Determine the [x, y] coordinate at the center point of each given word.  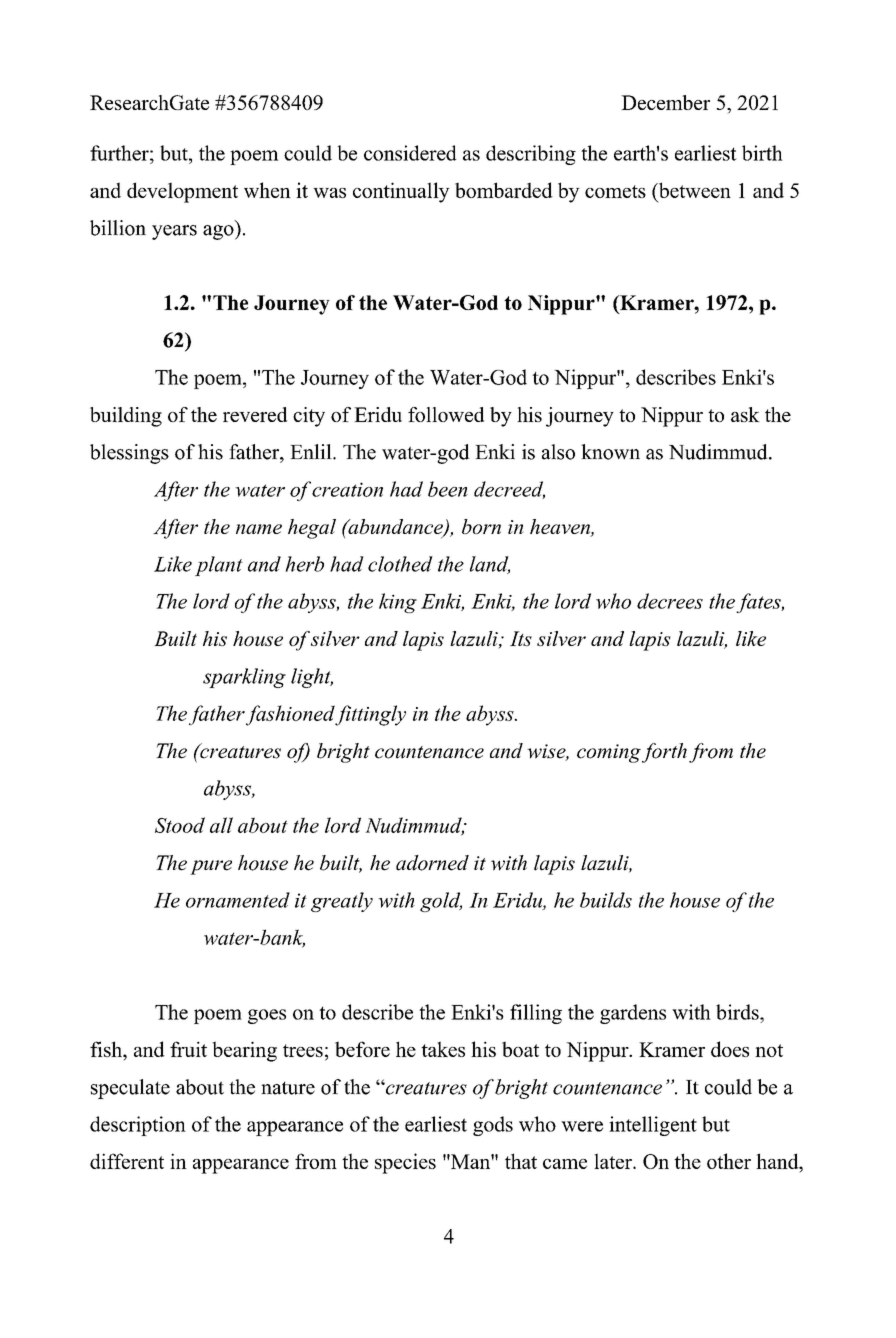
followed [446, 414]
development [182, 192]
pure [211, 867]
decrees [670, 601]
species [405, 1163]
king [398, 603]
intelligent [653, 1126]
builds [606, 900]
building [126, 417]
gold [441, 902]
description [138, 1126]
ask [745, 414]
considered [410, 153]
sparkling [244, 678]
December [665, 102]
